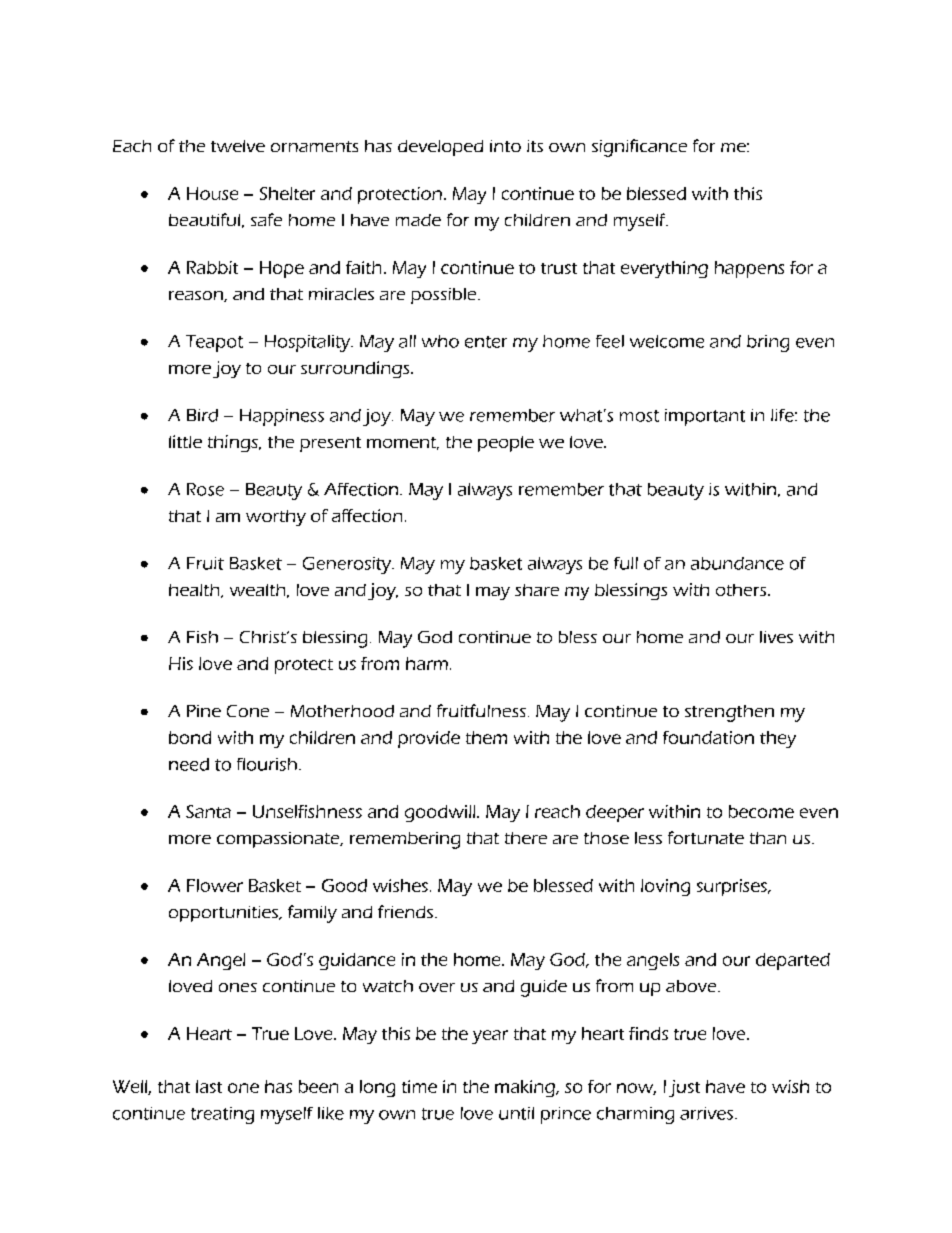  I want to click on Shelter, so click(287, 193).
